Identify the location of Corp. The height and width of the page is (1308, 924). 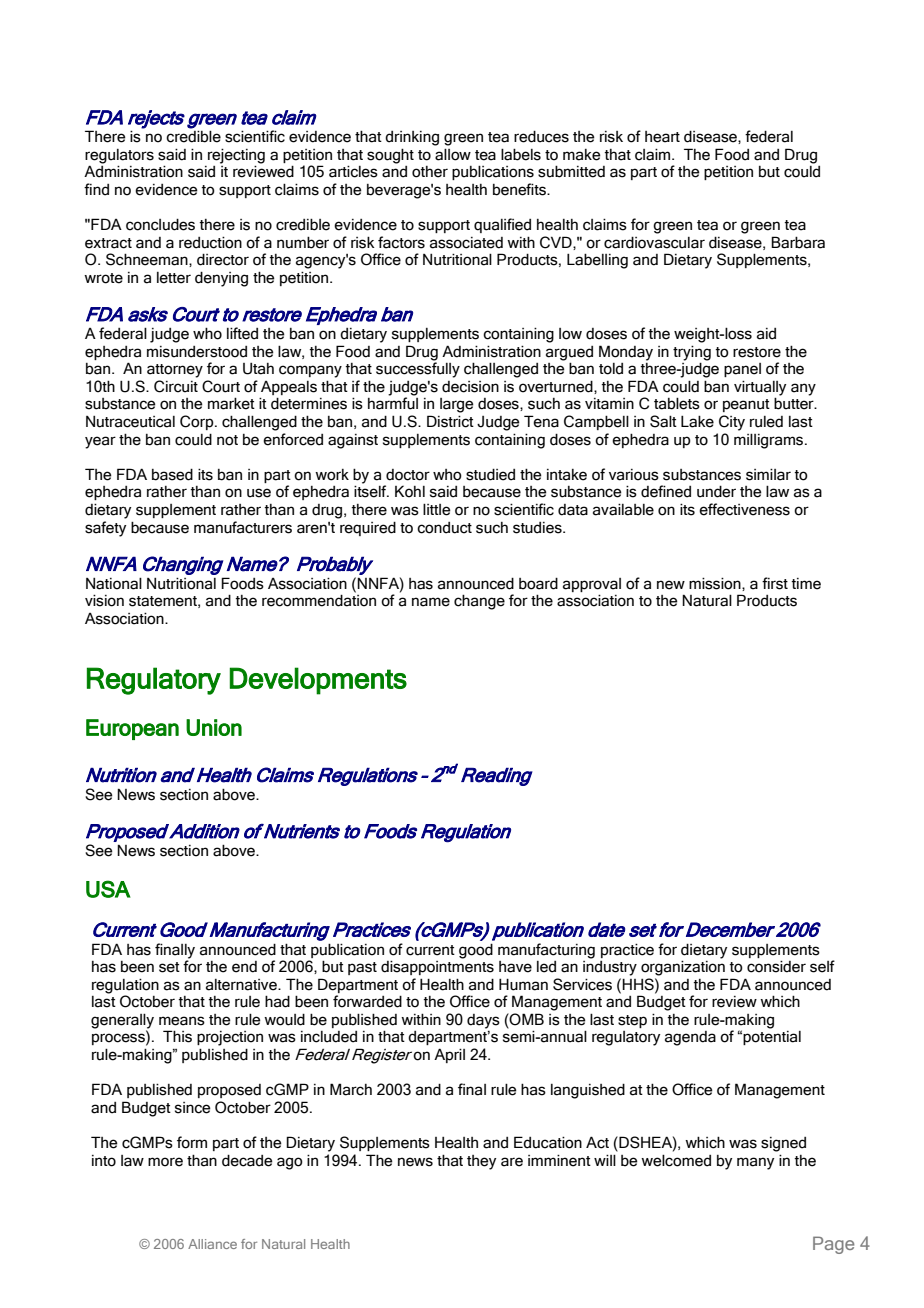
(198, 422).
